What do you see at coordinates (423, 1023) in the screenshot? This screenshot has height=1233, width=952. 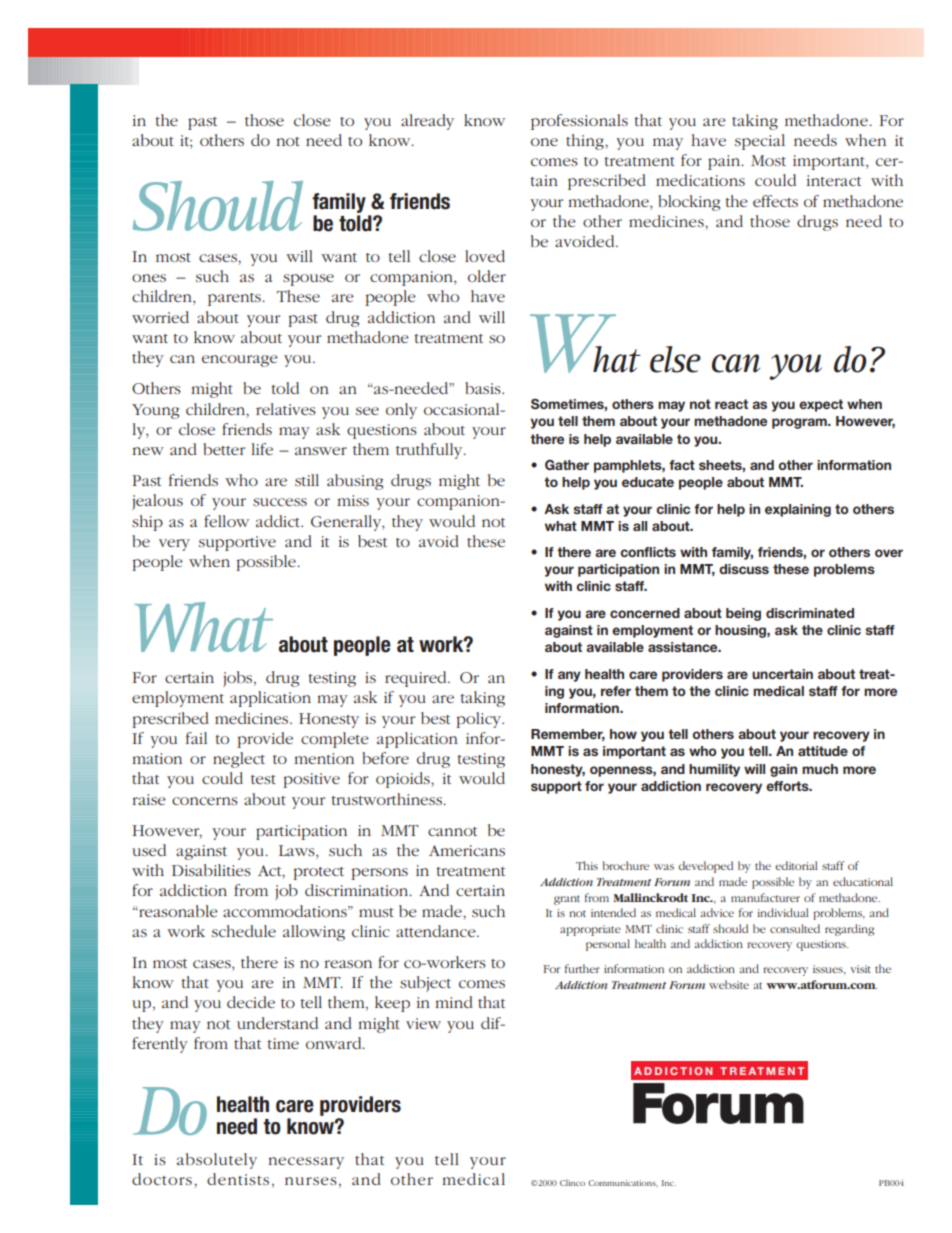 I see `view` at bounding box center [423, 1023].
